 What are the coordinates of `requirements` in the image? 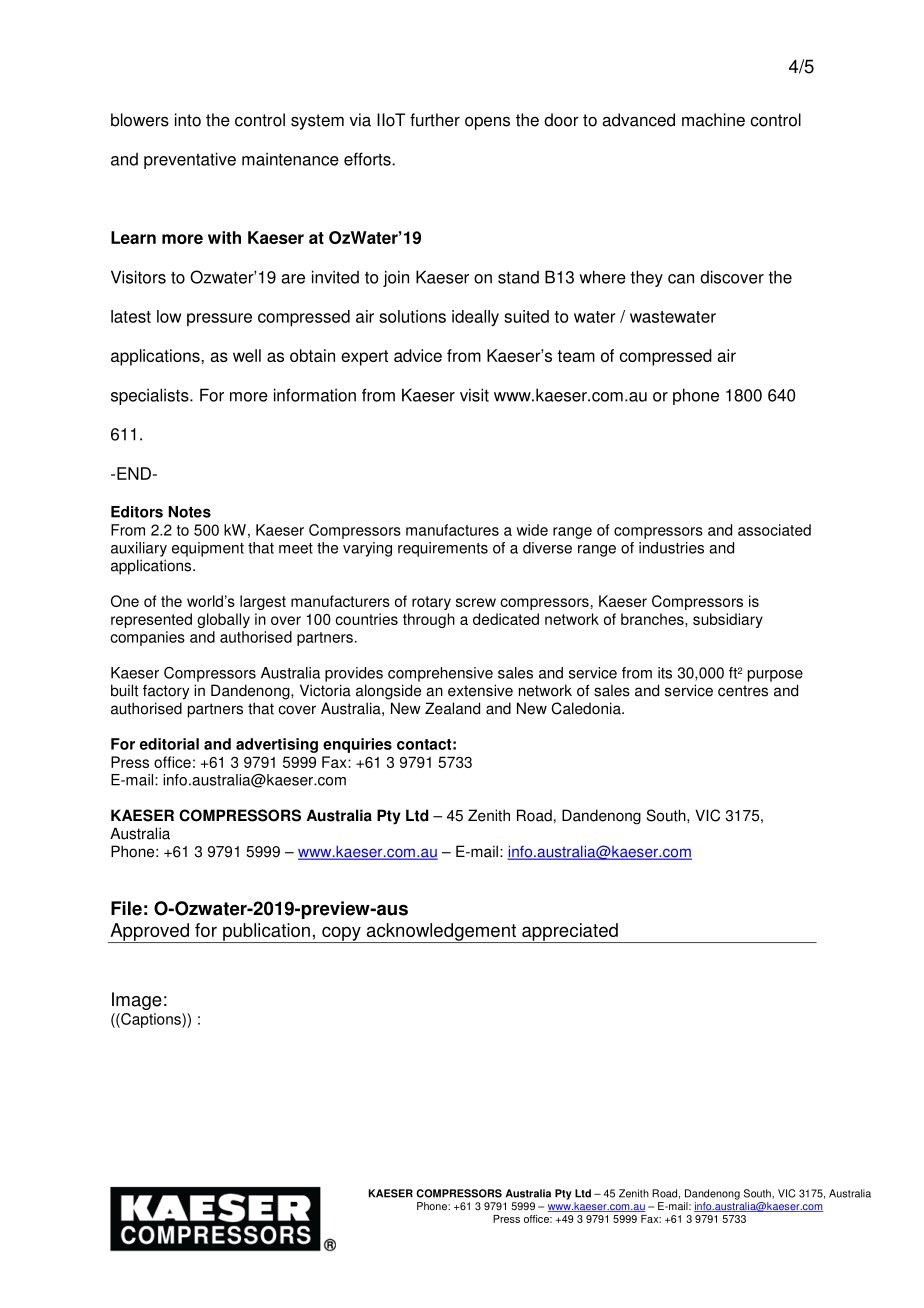 It's located at (443, 549).
